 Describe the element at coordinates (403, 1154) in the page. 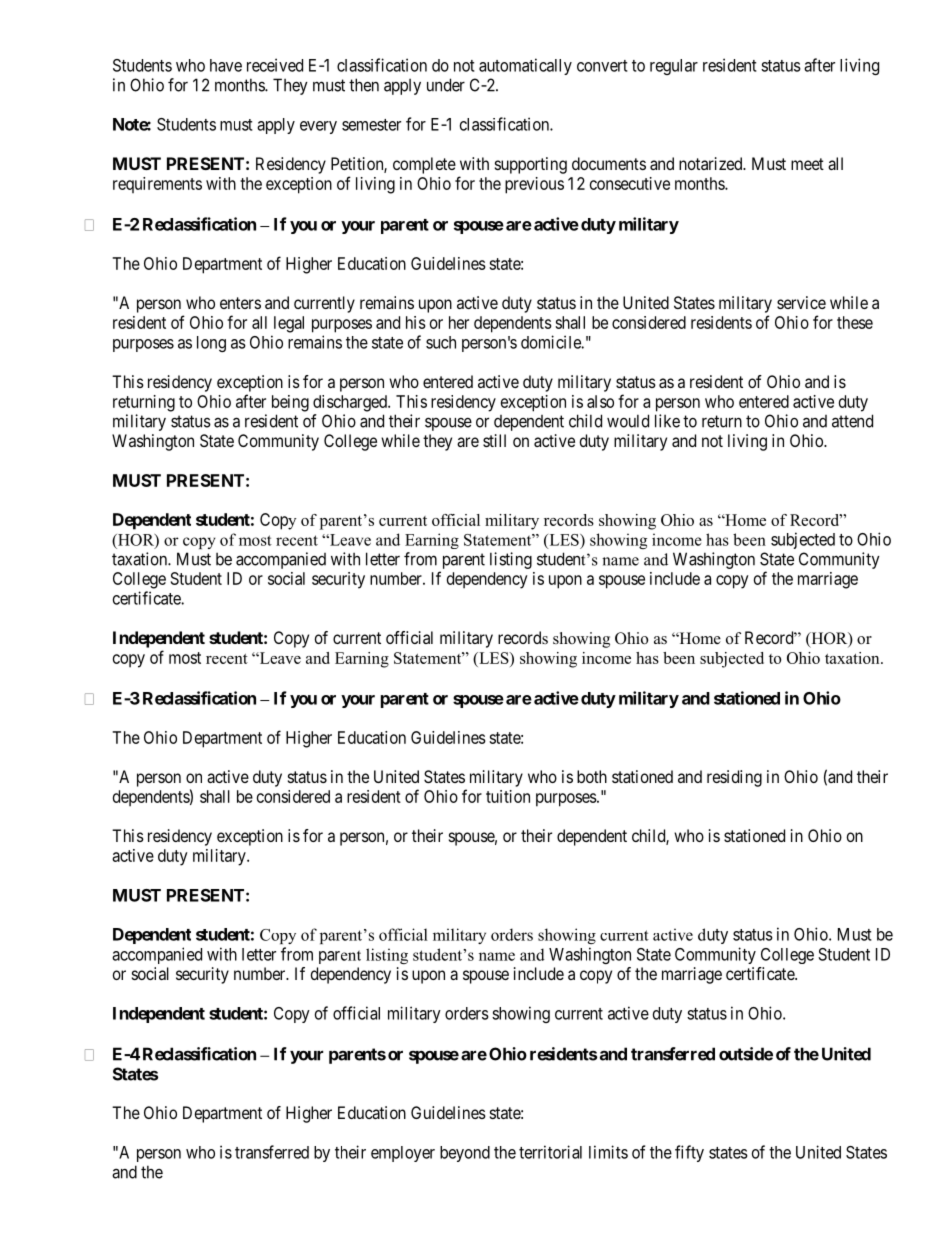

I see `employer` at that location.
